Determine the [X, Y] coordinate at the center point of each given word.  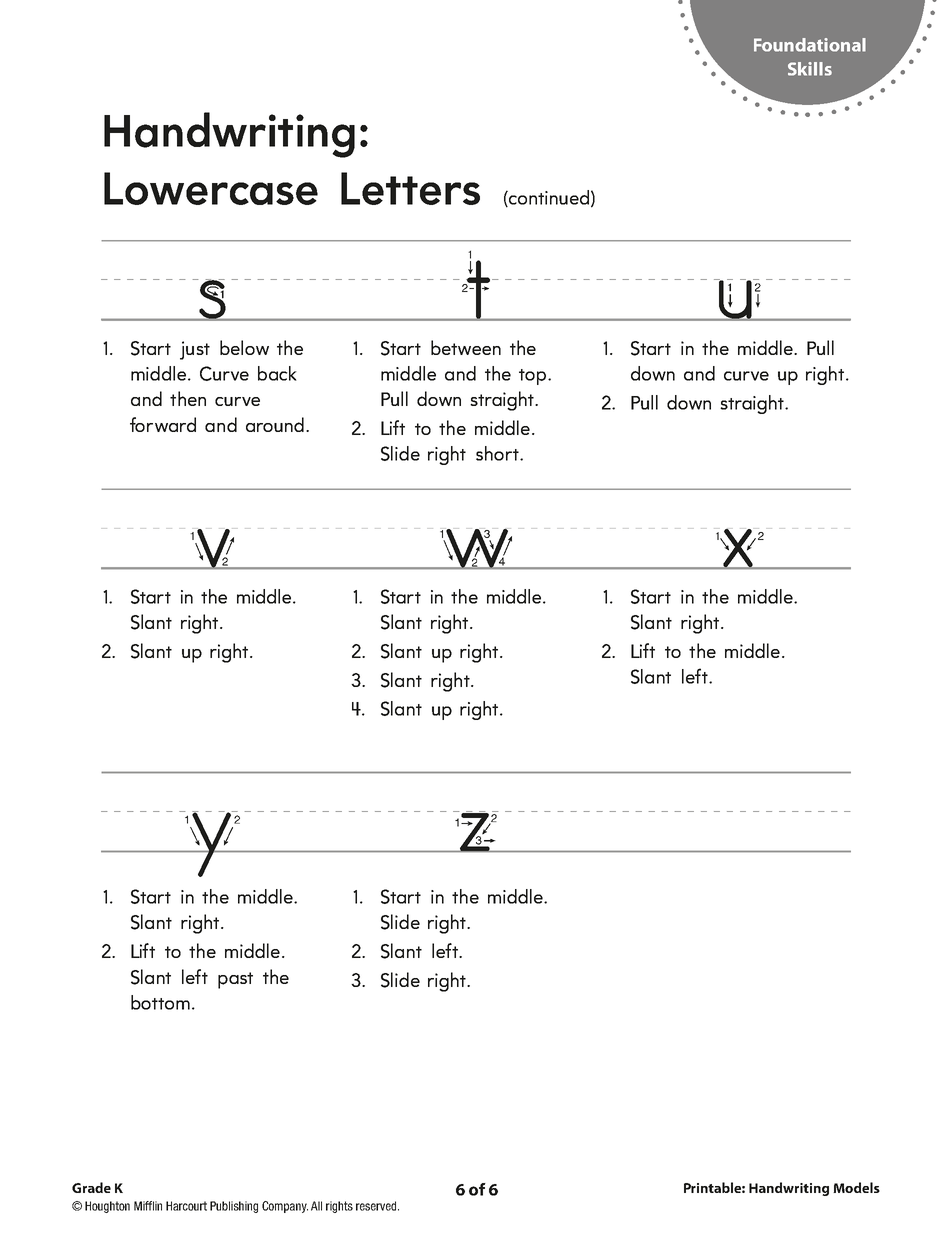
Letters [410, 188]
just [195, 350]
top [534, 377]
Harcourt [186, 1206]
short [498, 453]
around [275, 424]
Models [856, 1187]
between [466, 347]
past [235, 980]
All [316, 1206]
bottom [160, 1002]
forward [163, 424]
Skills [810, 69]
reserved [377, 1206]
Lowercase [211, 188]
